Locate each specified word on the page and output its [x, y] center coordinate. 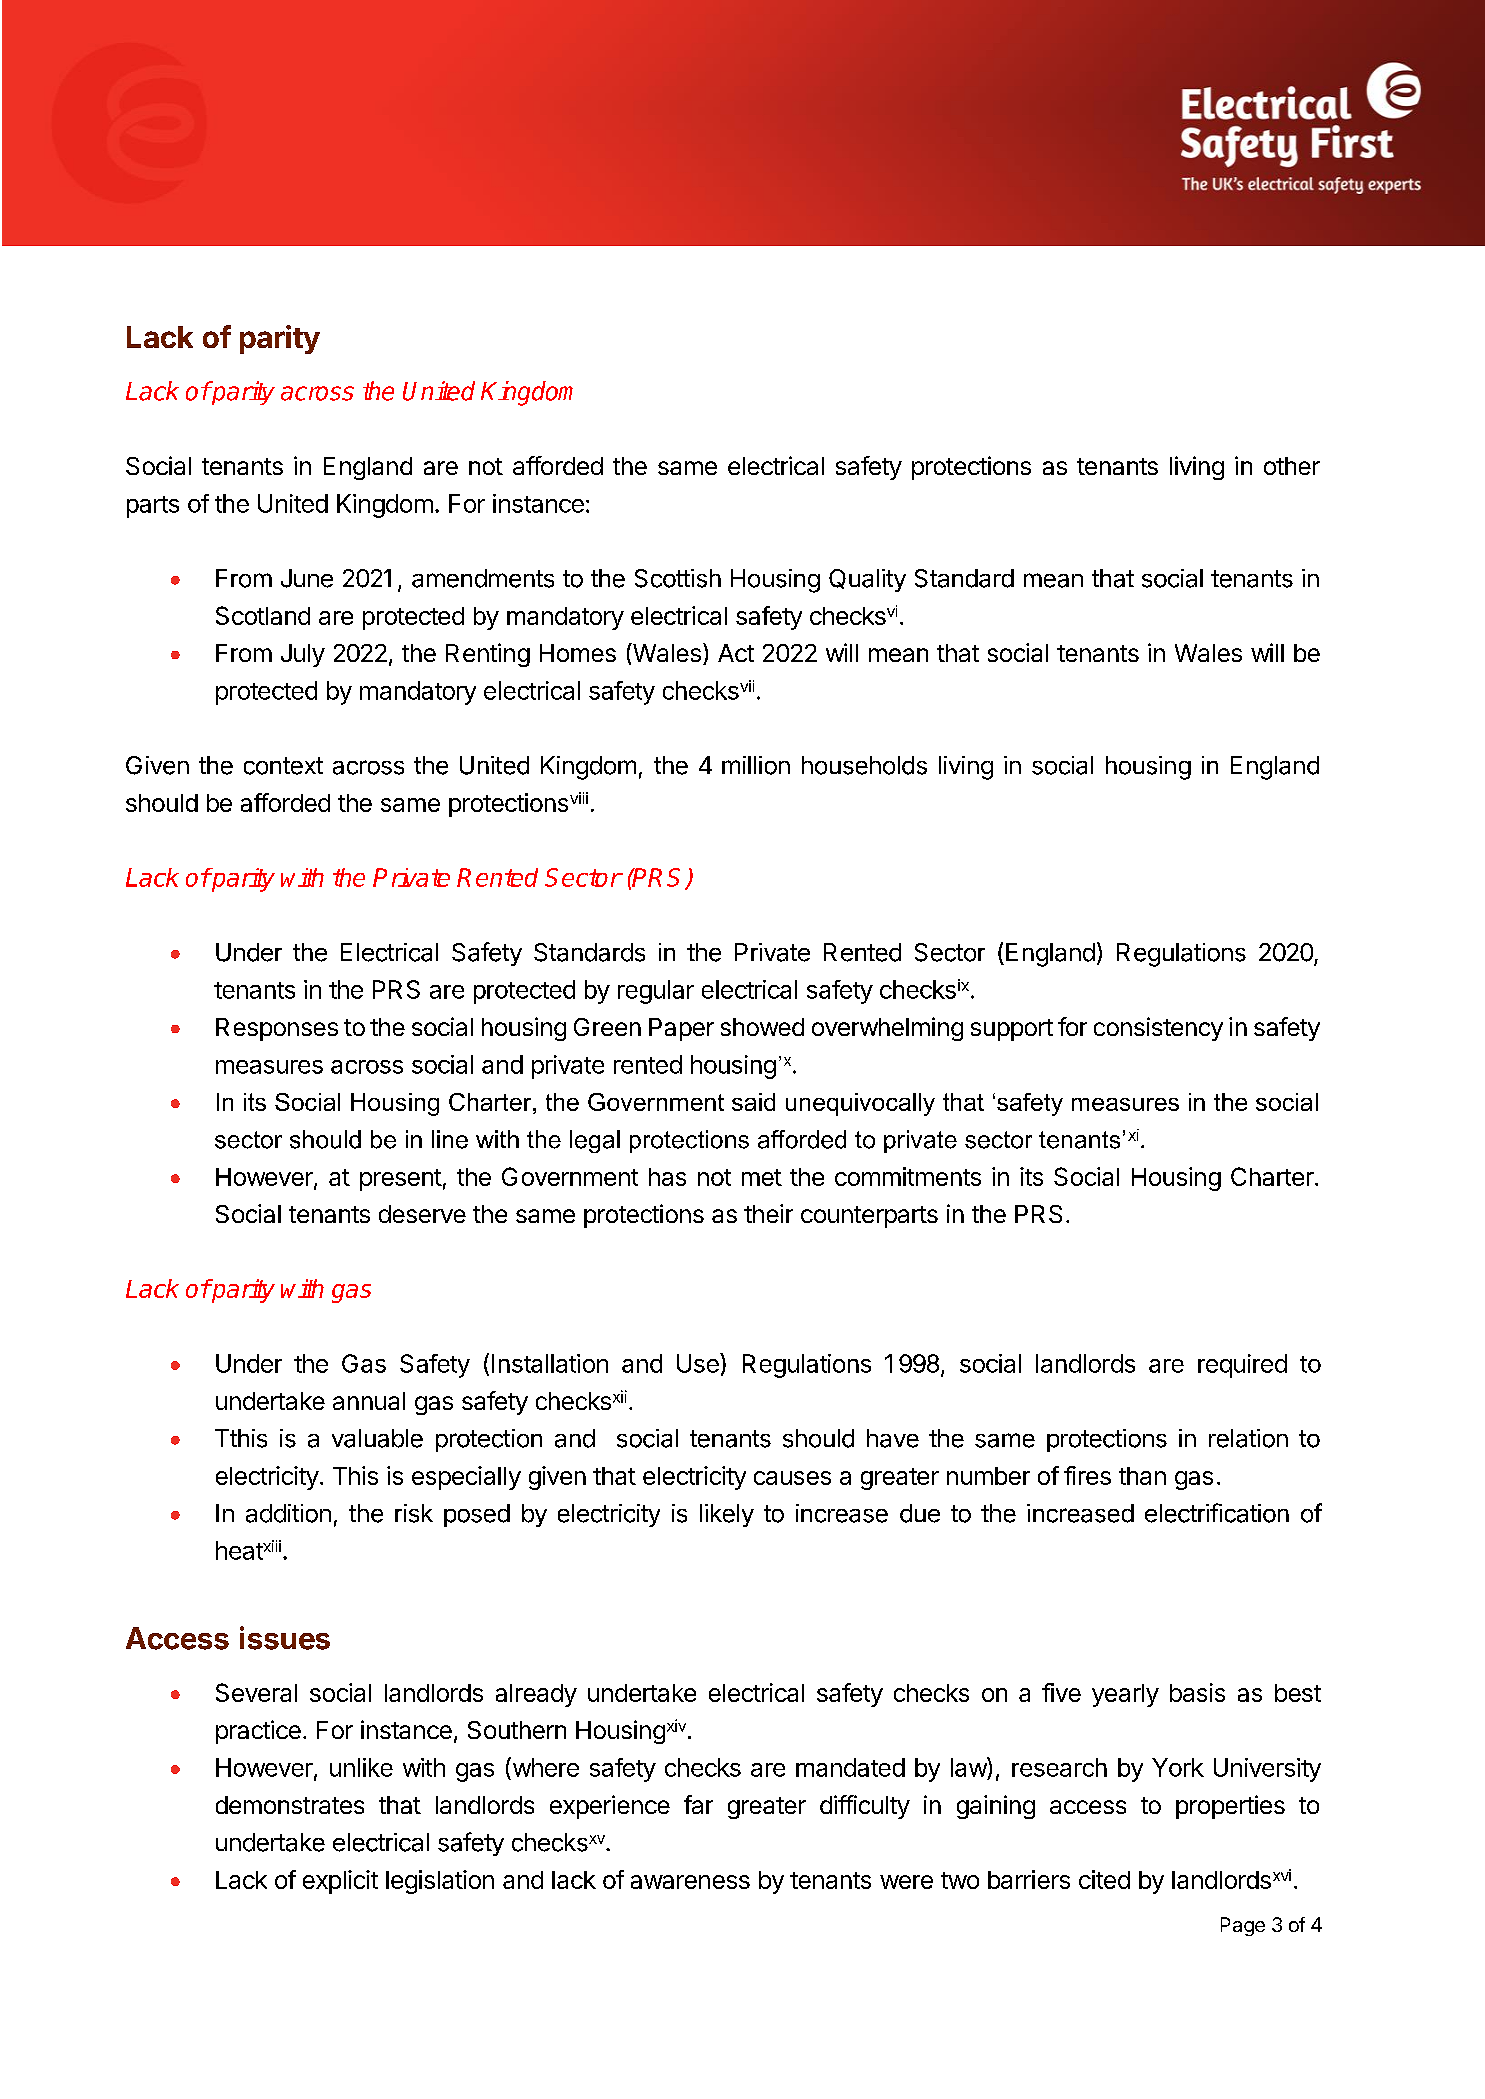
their [768, 1213]
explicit [340, 1882]
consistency [1158, 1029]
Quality [867, 580]
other [1292, 466]
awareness [690, 1882]
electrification [1217, 1513]
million [756, 765]
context [283, 766]
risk [414, 1513]
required [1242, 1366]
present [401, 1180]
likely [727, 1515]
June [307, 578]
